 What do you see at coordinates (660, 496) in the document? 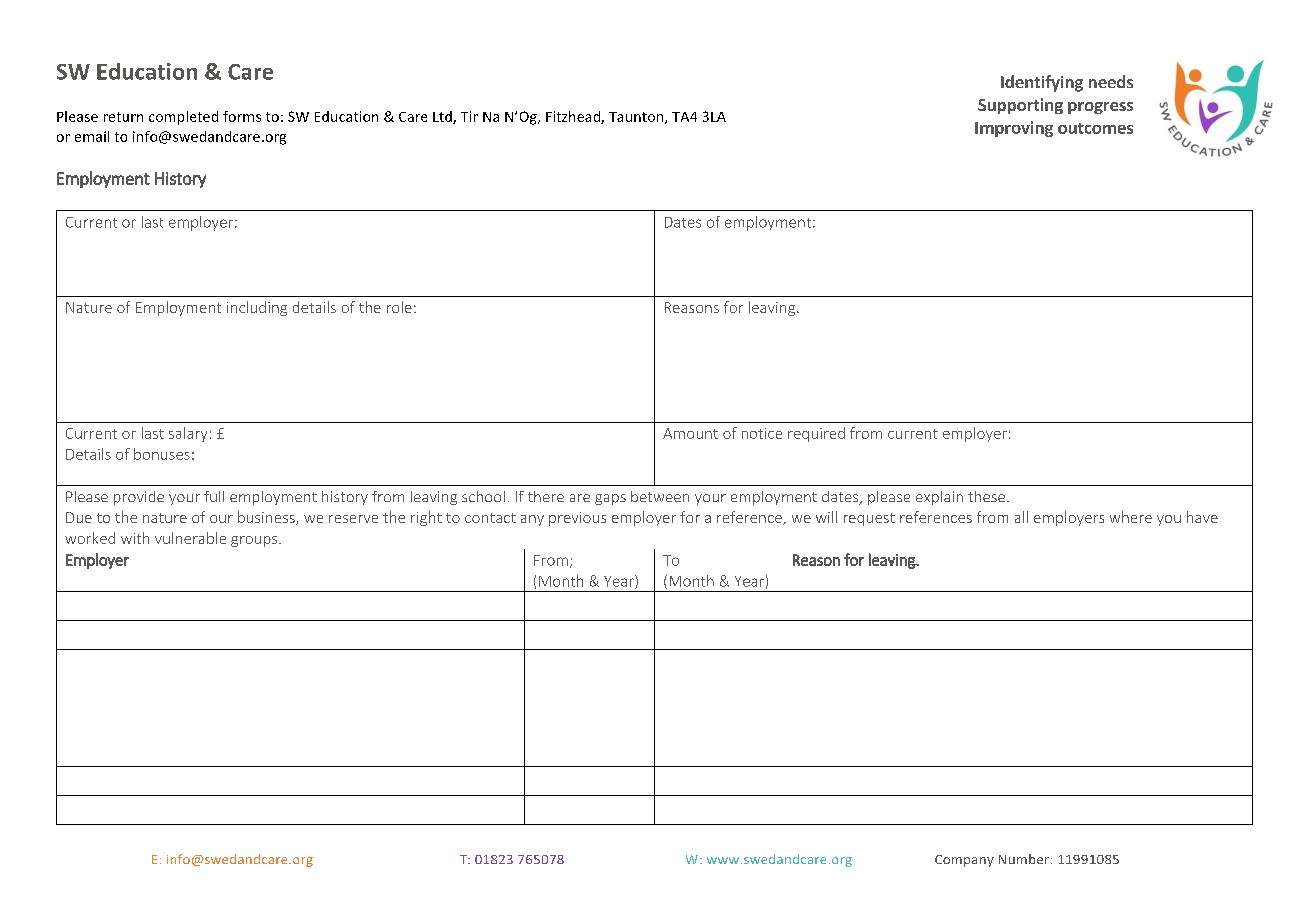
I see `between` at bounding box center [660, 496].
